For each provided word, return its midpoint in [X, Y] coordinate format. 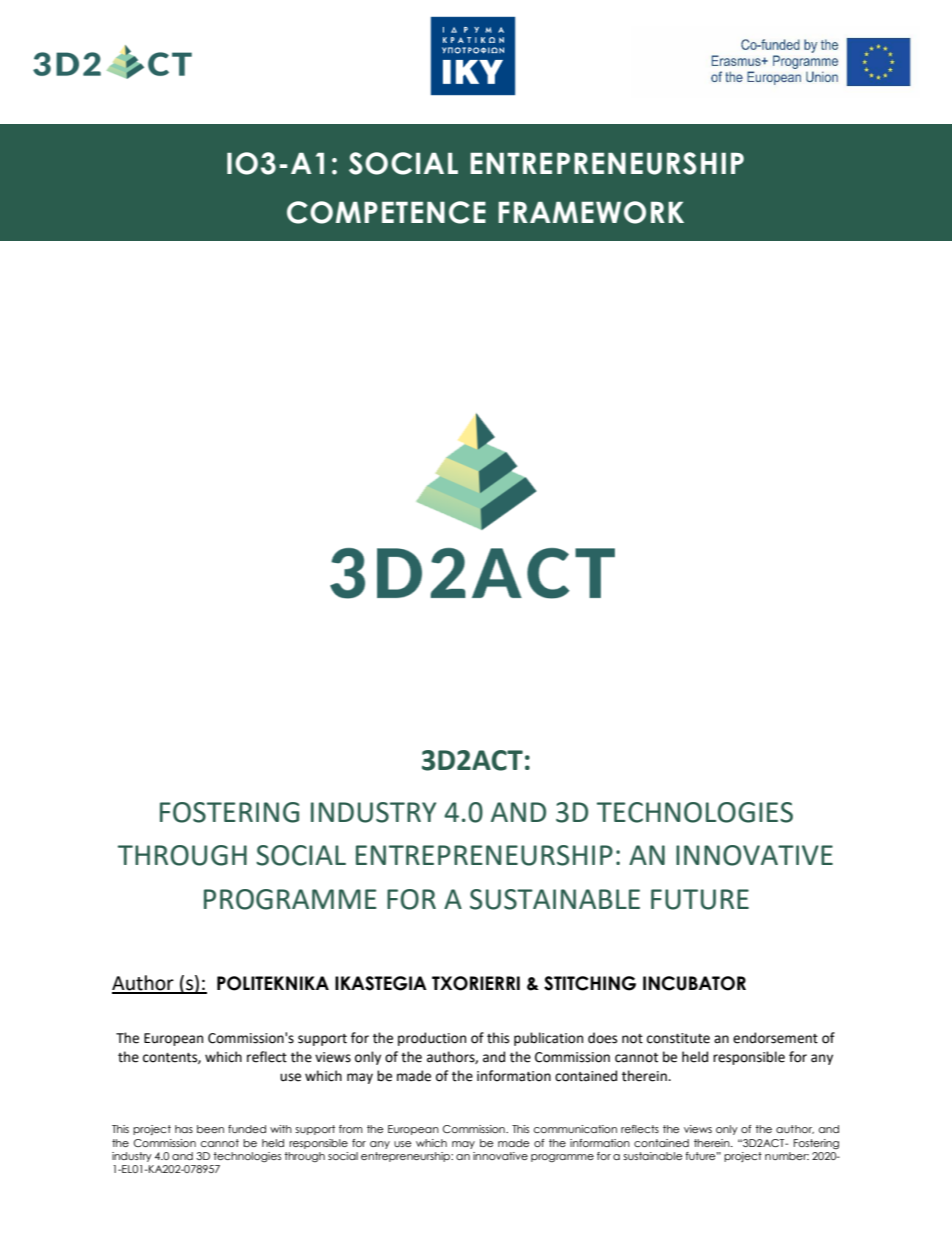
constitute [678, 1038]
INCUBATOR [694, 983]
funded [247, 1129]
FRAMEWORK [591, 212]
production [432, 1039]
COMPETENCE [386, 212]
